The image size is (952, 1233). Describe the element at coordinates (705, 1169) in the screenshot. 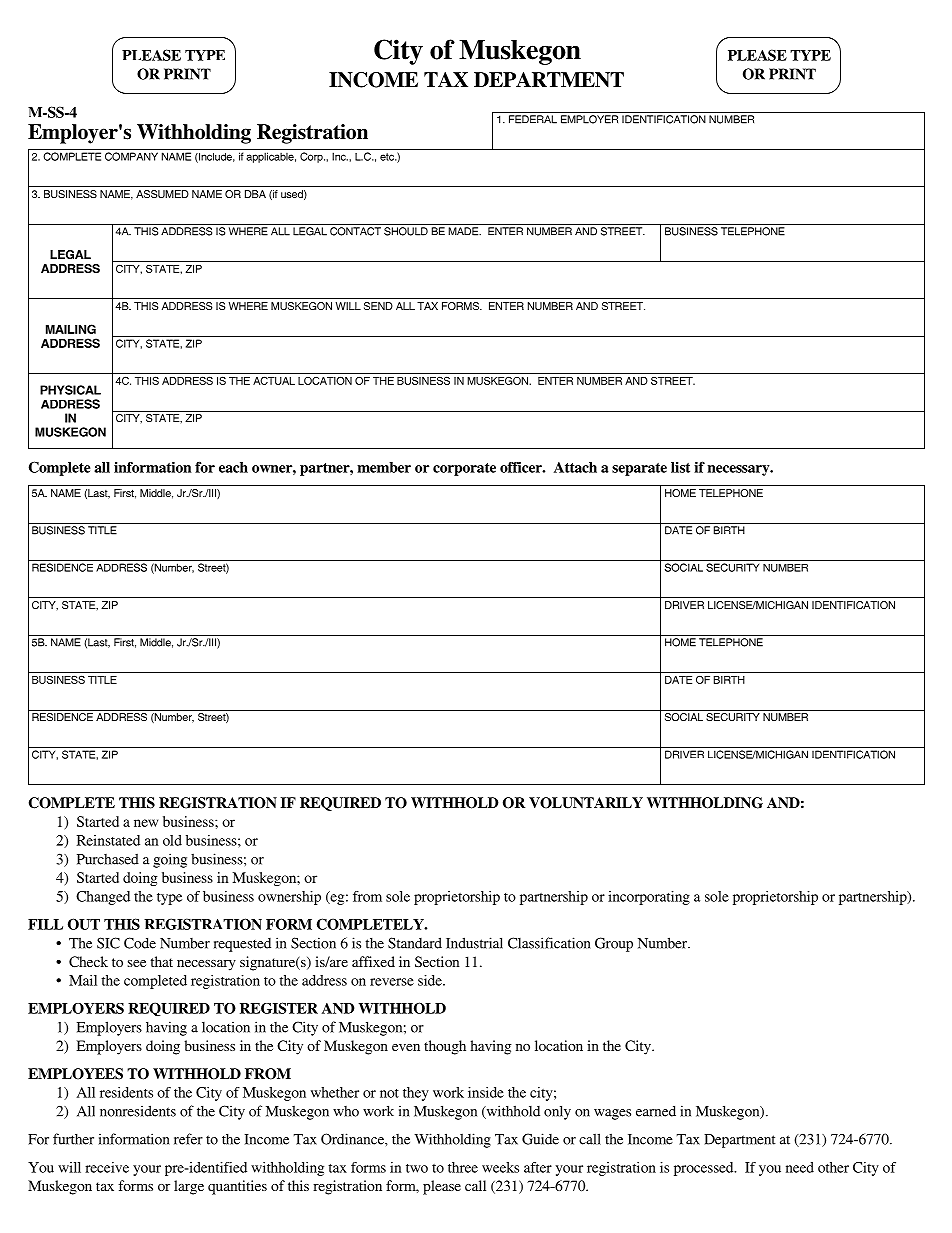

I see `processed` at that location.
